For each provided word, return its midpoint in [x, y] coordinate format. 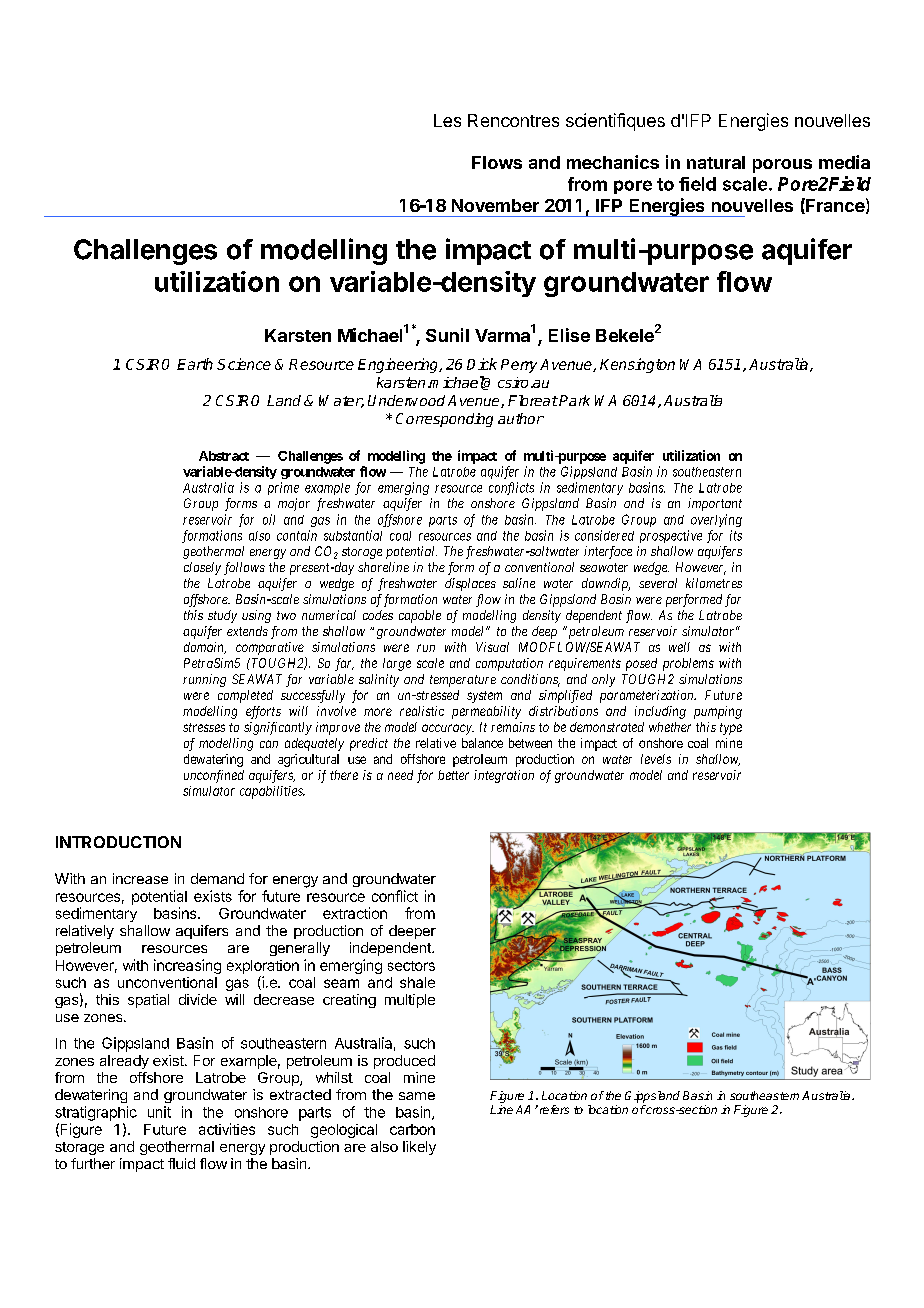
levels [656, 759]
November [495, 205]
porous [782, 166]
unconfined [214, 776]
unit [159, 1112]
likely [419, 1148]
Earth [195, 364]
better [453, 775]
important [715, 504]
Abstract [224, 456]
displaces [470, 584]
